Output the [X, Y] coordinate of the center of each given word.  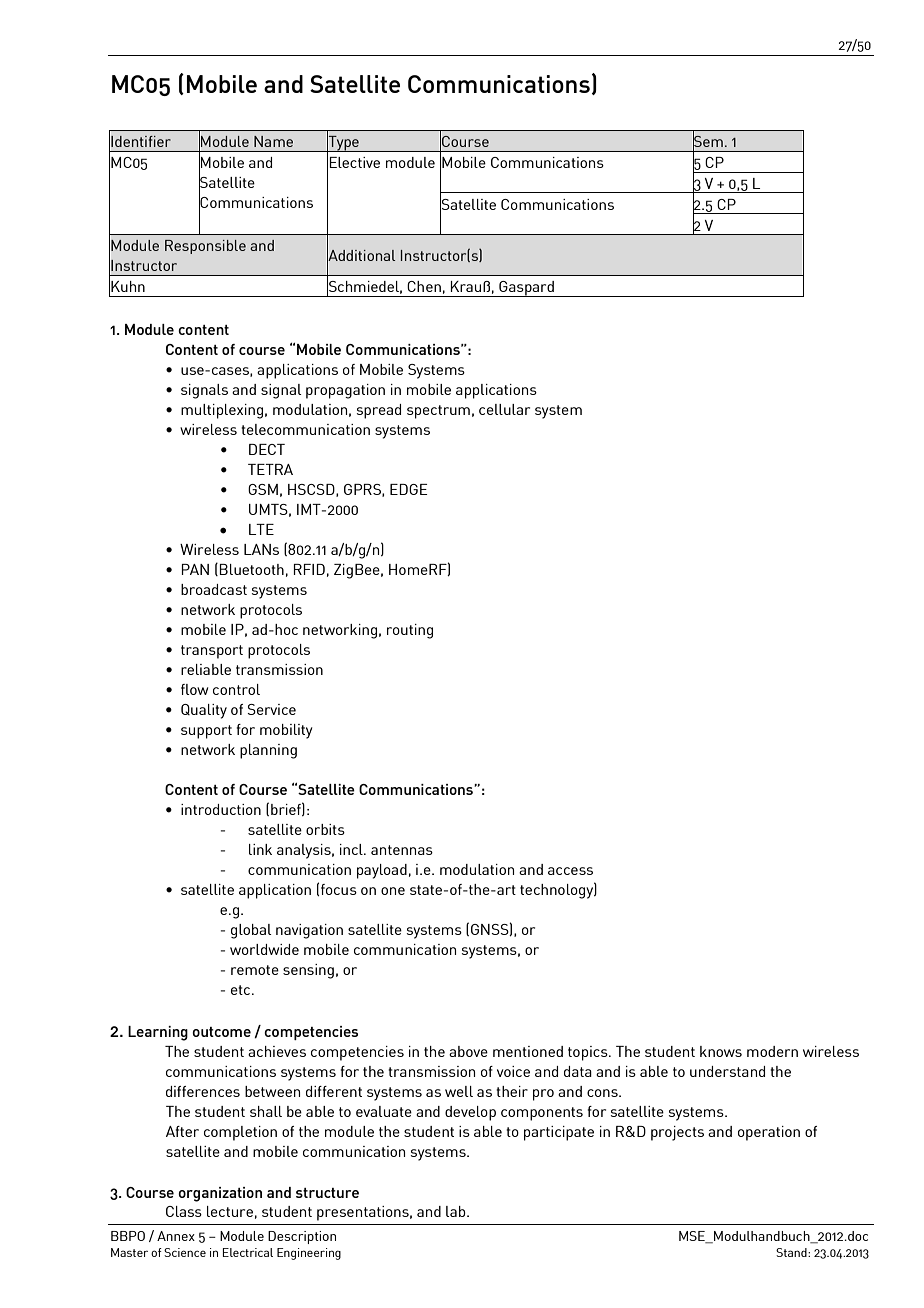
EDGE [409, 489]
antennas [402, 850]
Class [184, 1211]
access [570, 871]
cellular [504, 409]
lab [457, 1211]
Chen [424, 286]
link [260, 849]
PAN [195, 569]
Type [343, 143]
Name [273, 141]
